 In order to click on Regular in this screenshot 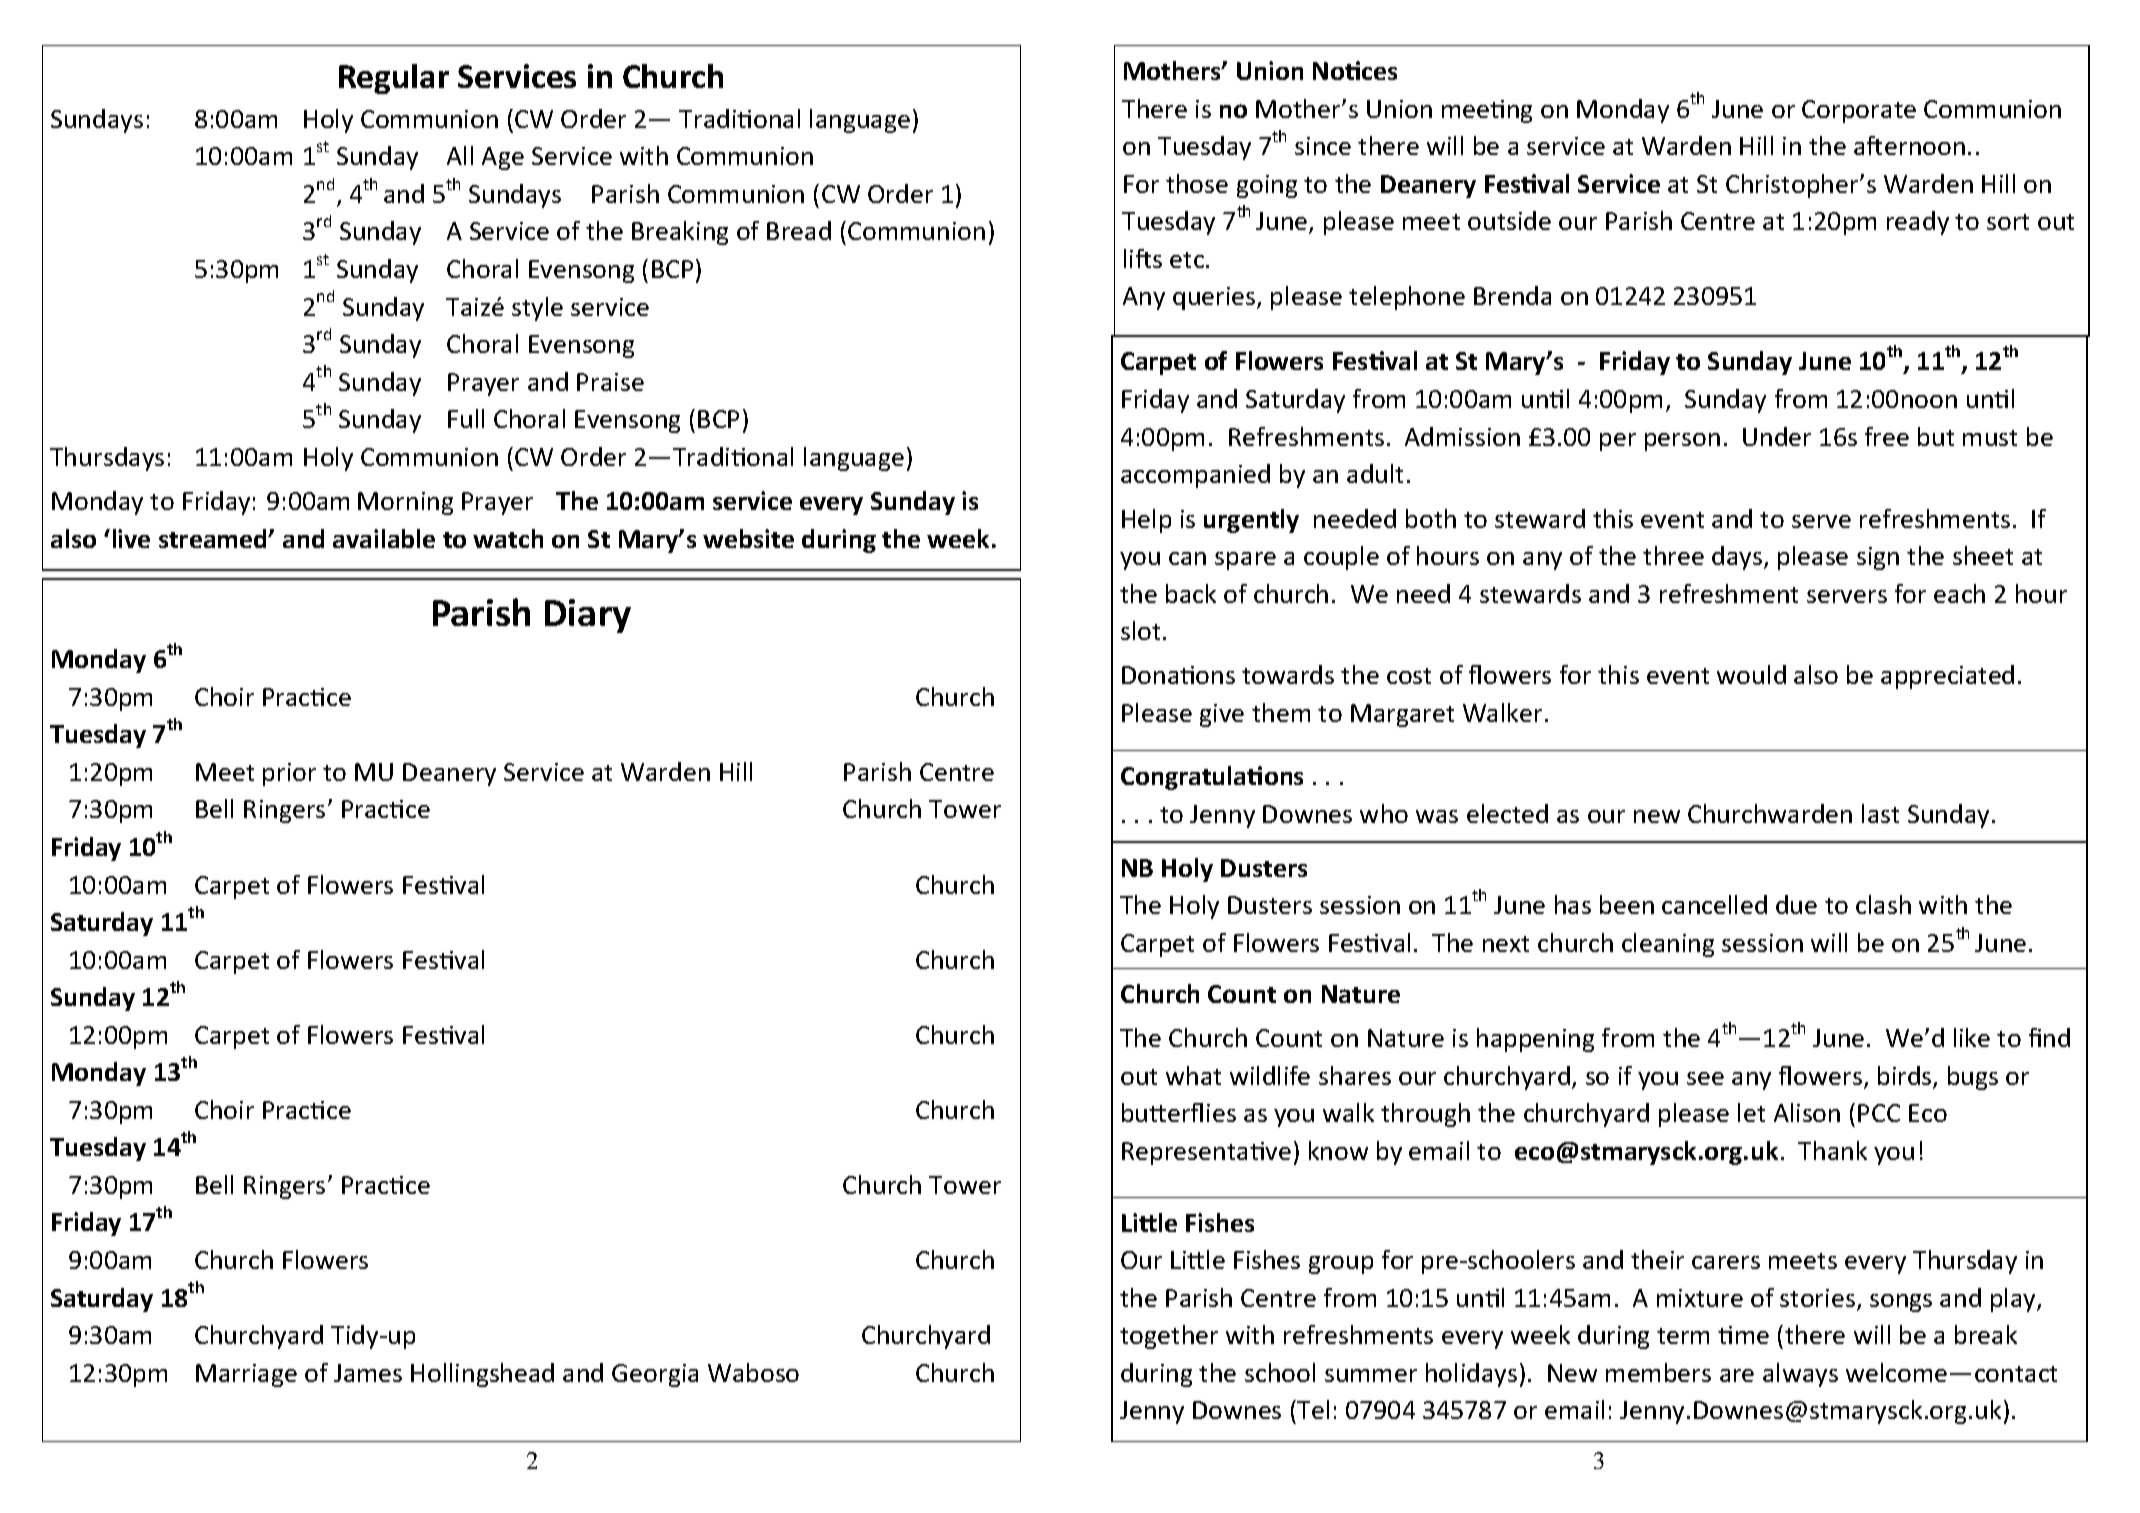, I will do `click(394, 79)`.
